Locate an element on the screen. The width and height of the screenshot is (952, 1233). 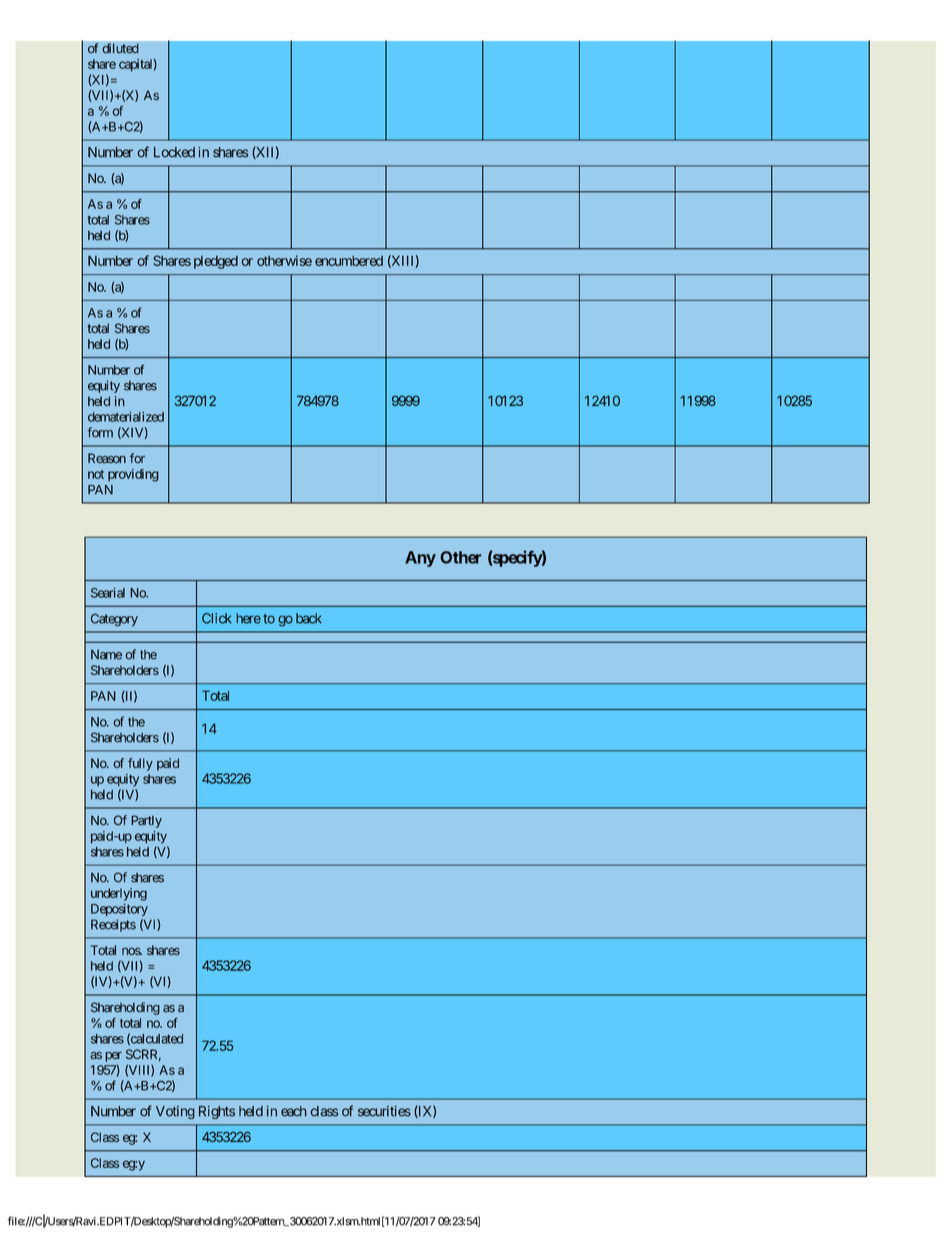
securities is located at coordinates (384, 1111).
